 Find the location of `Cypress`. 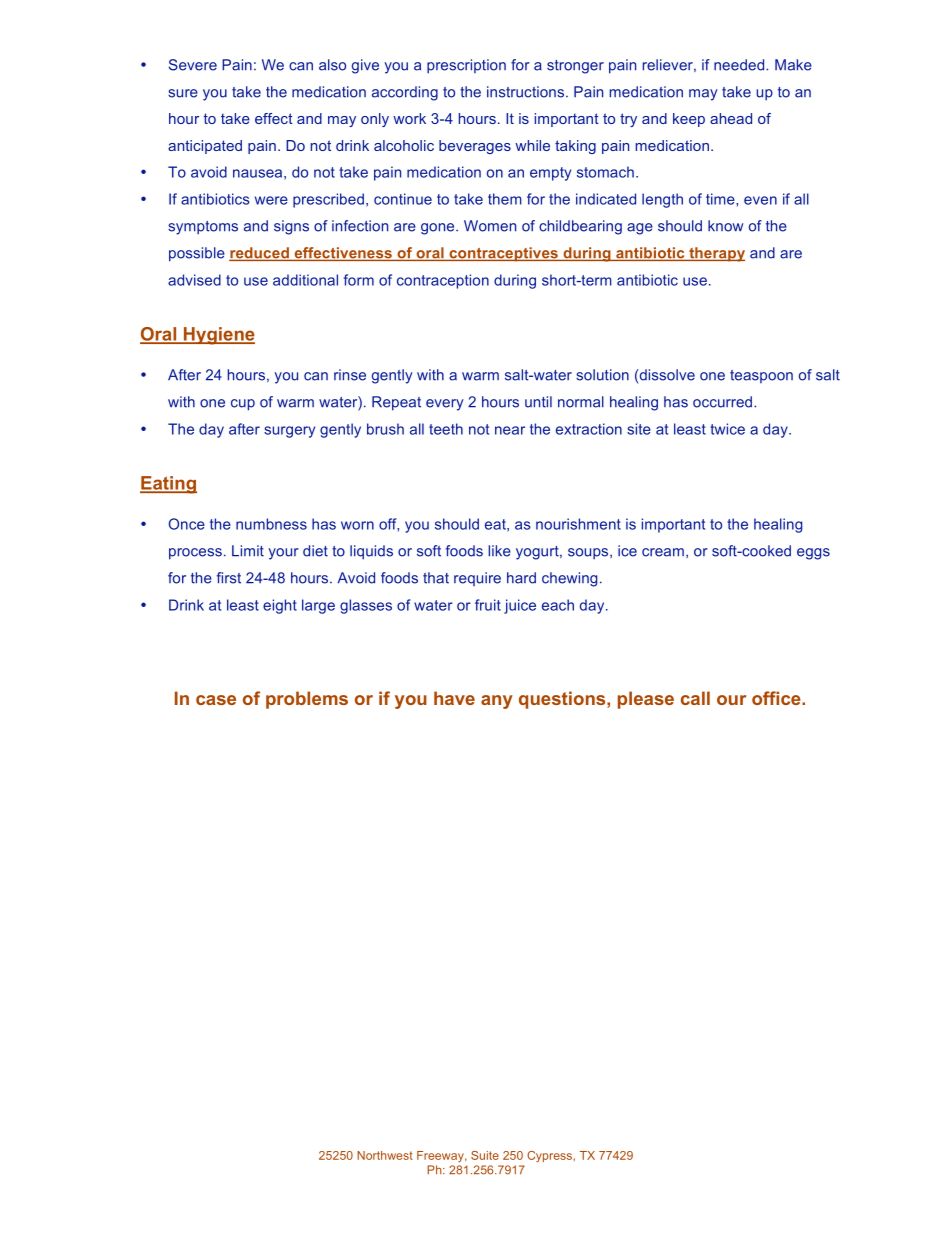

Cypress is located at coordinates (550, 1156).
